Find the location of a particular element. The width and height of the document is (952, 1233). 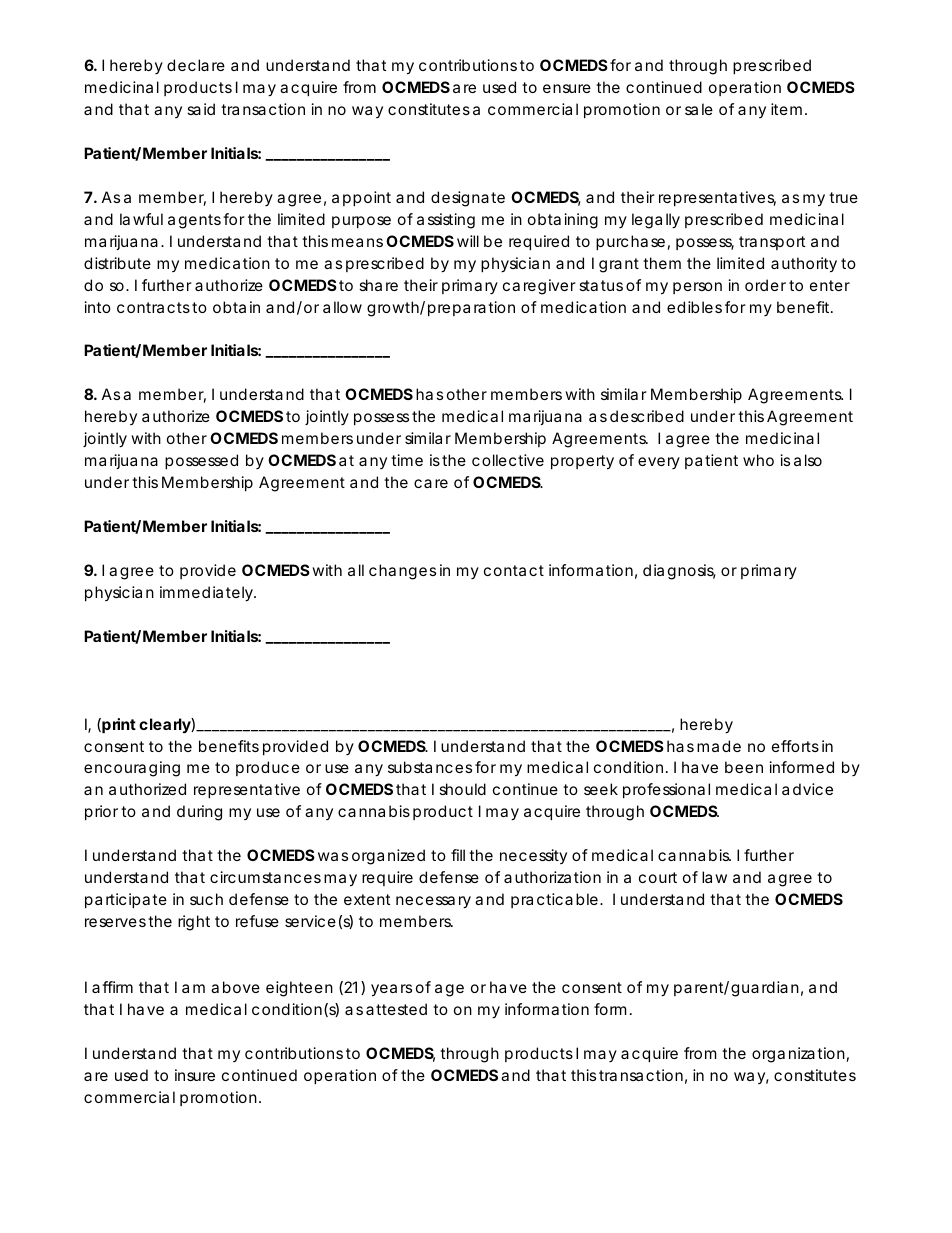

diagnosis is located at coordinates (679, 572).
